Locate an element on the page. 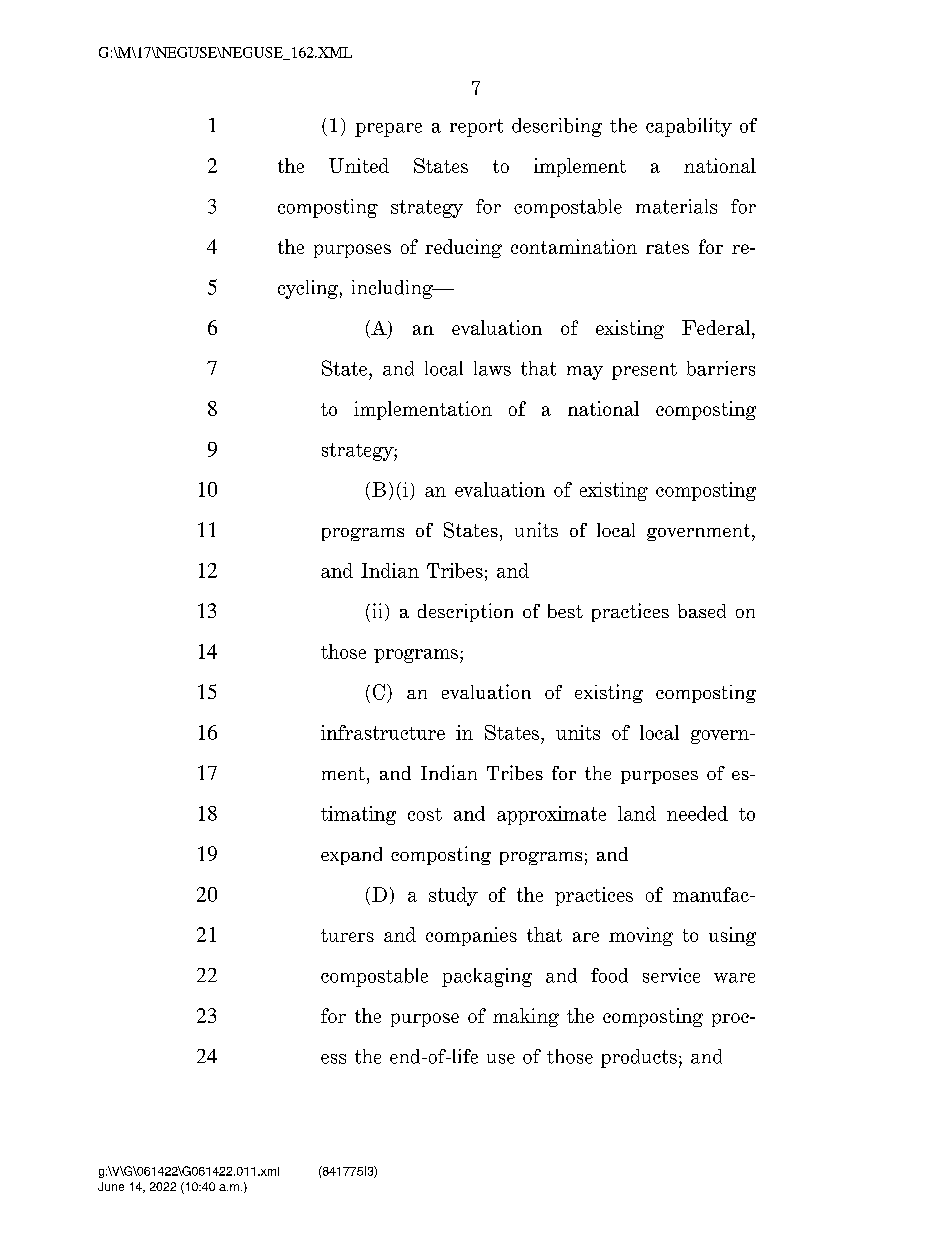 This page has width=952, height=1233. cost is located at coordinates (425, 814).
